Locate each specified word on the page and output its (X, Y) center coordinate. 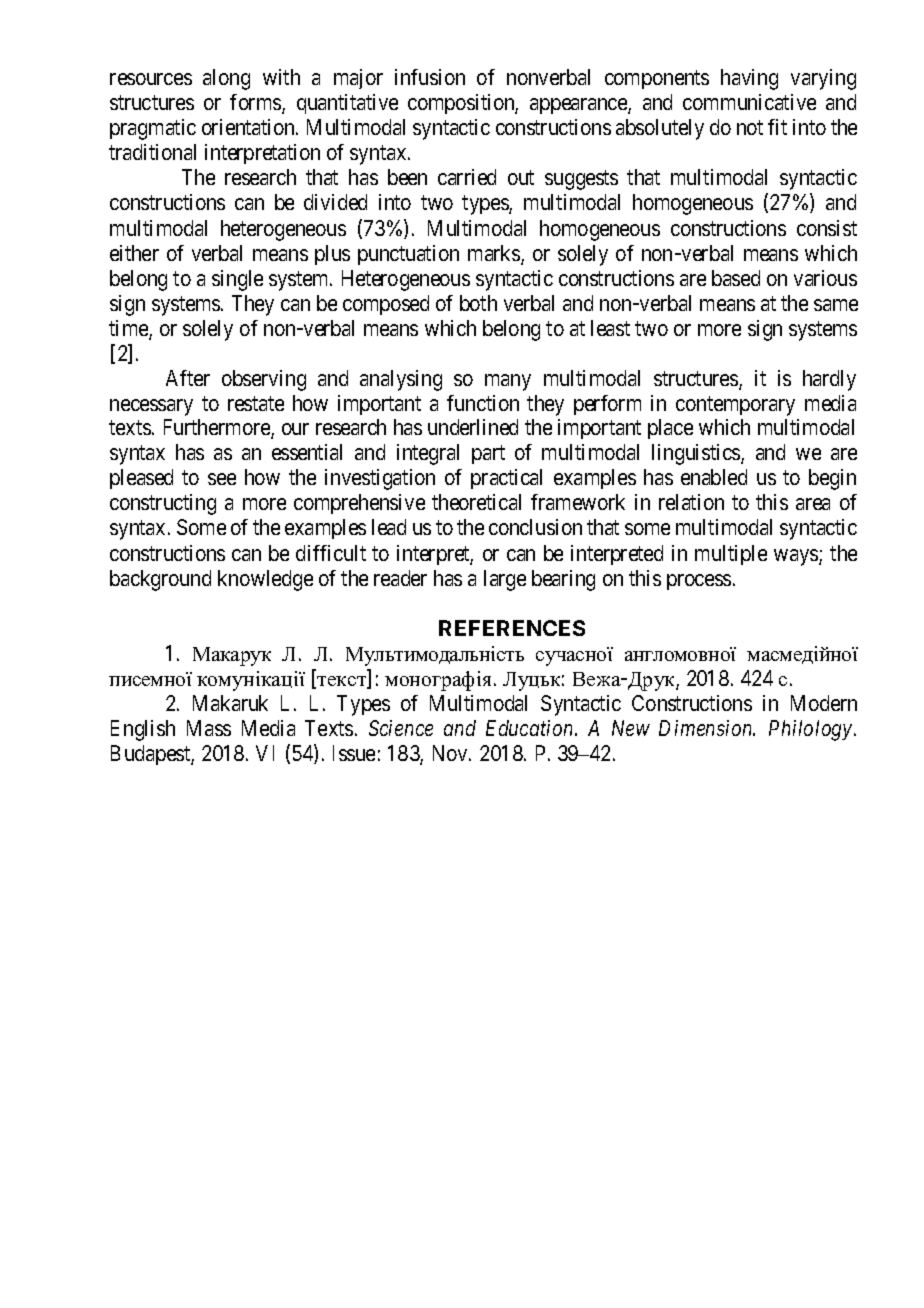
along (226, 79)
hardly (829, 380)
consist (827, 228)
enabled (714, 477)
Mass (209, 728)
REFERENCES (512, 628)
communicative (749, 102)
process (699, 582)
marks (495, 254)
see (222, 479)
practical (506, 479)
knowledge (265, 580)
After (188, 378)
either (134, 253)
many (508, 382)
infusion (430, 77)
